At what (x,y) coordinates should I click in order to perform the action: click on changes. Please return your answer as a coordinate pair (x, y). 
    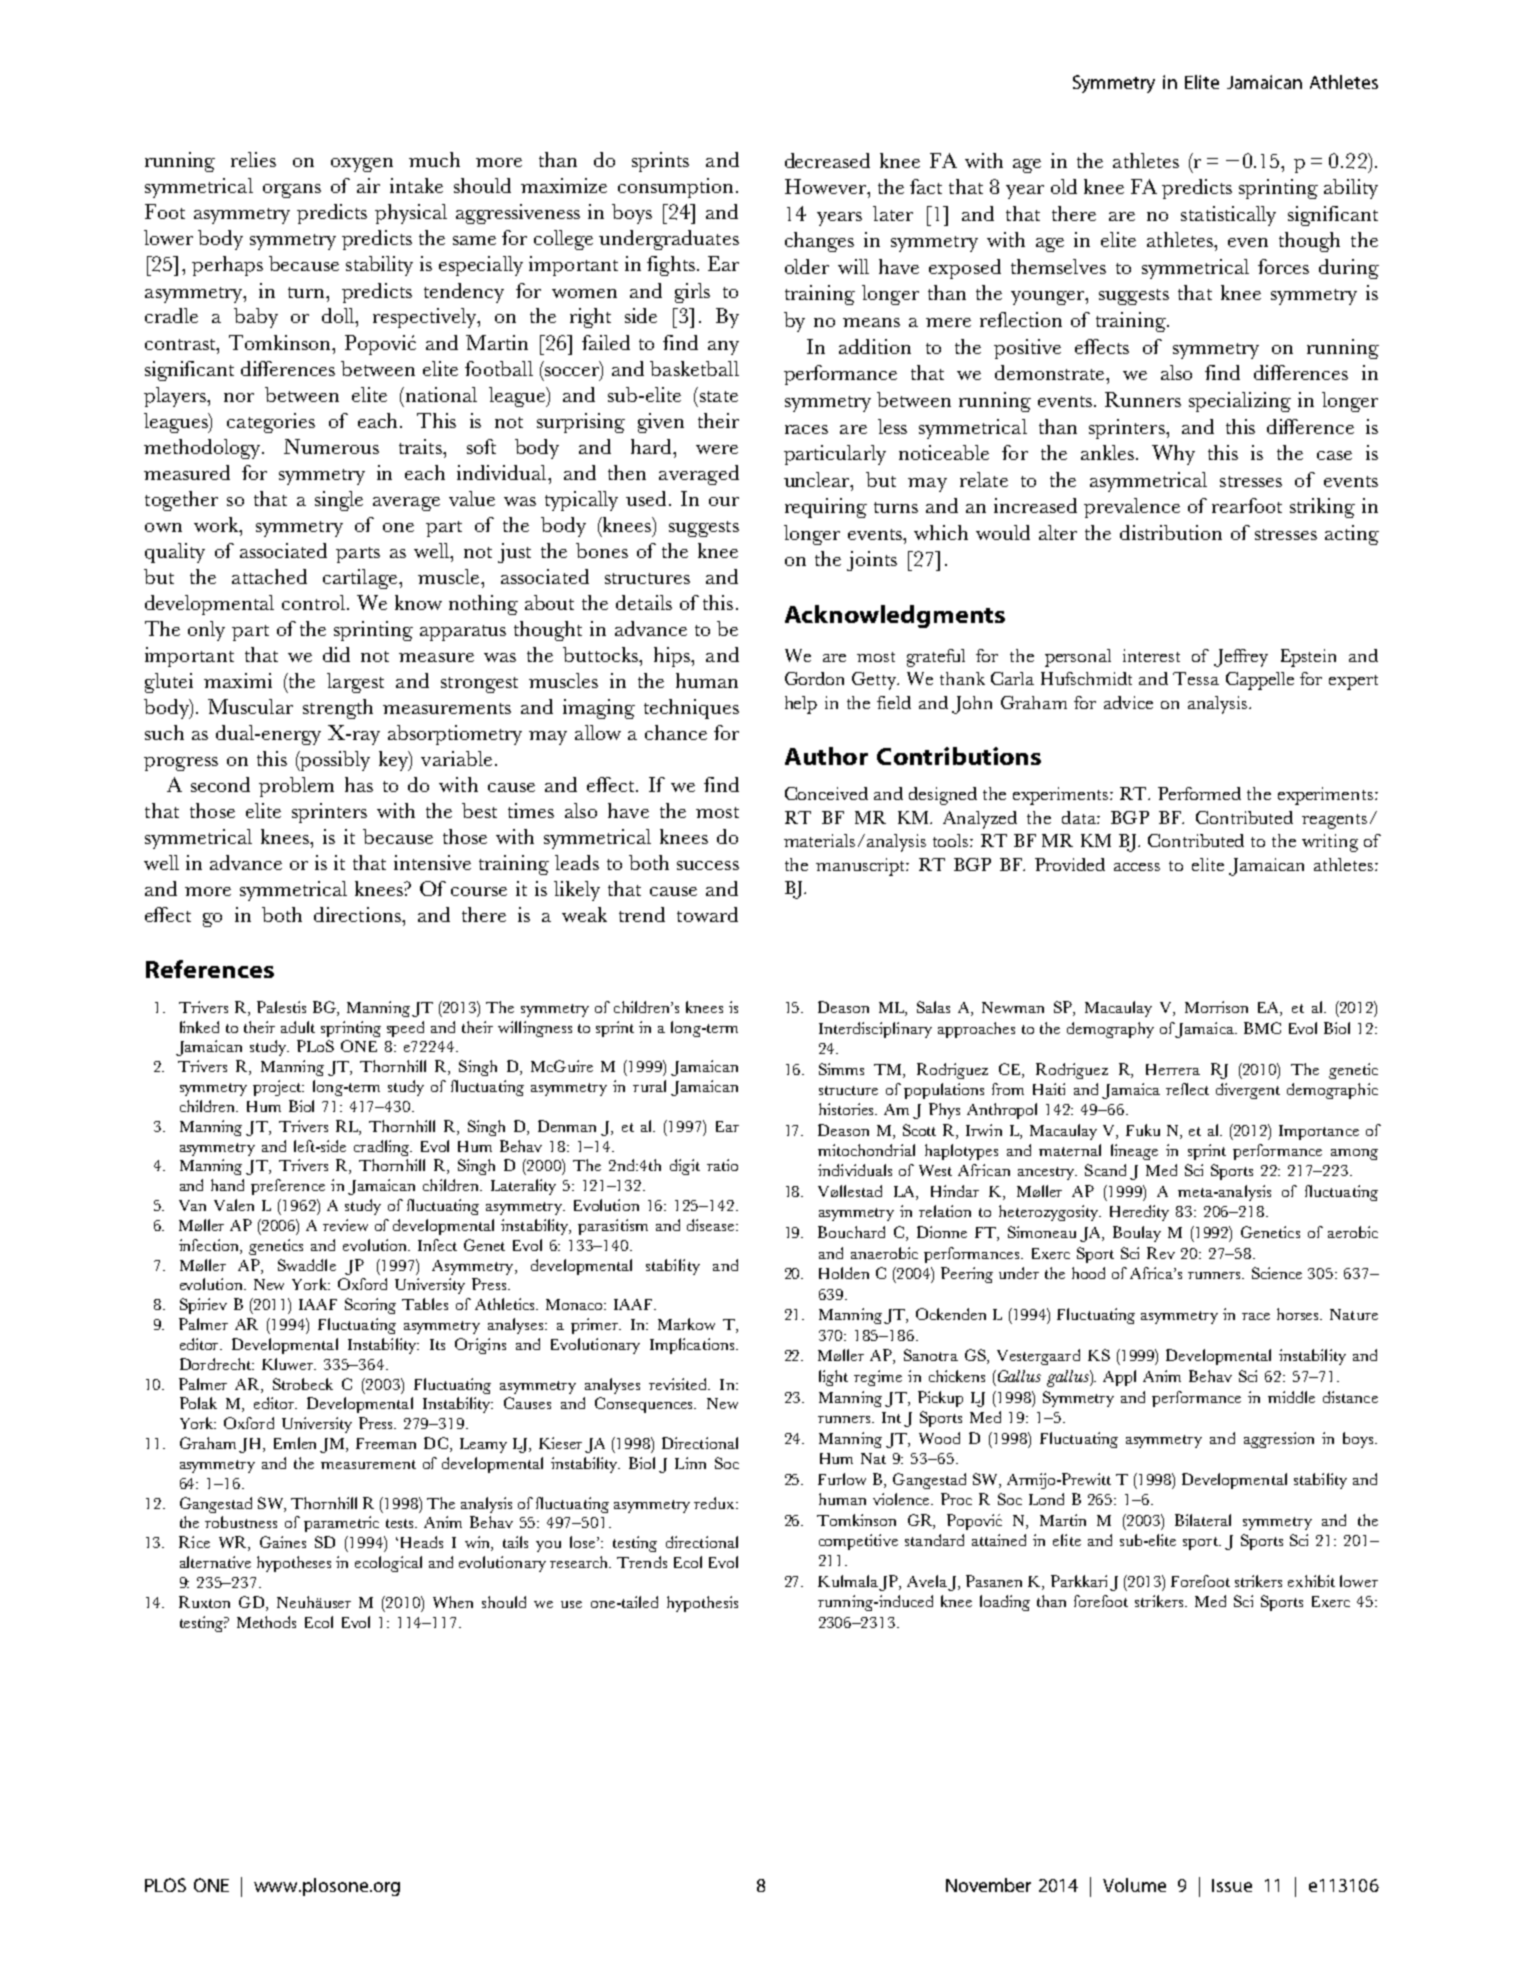
    Looking at the image, I should click on (819, 242).
